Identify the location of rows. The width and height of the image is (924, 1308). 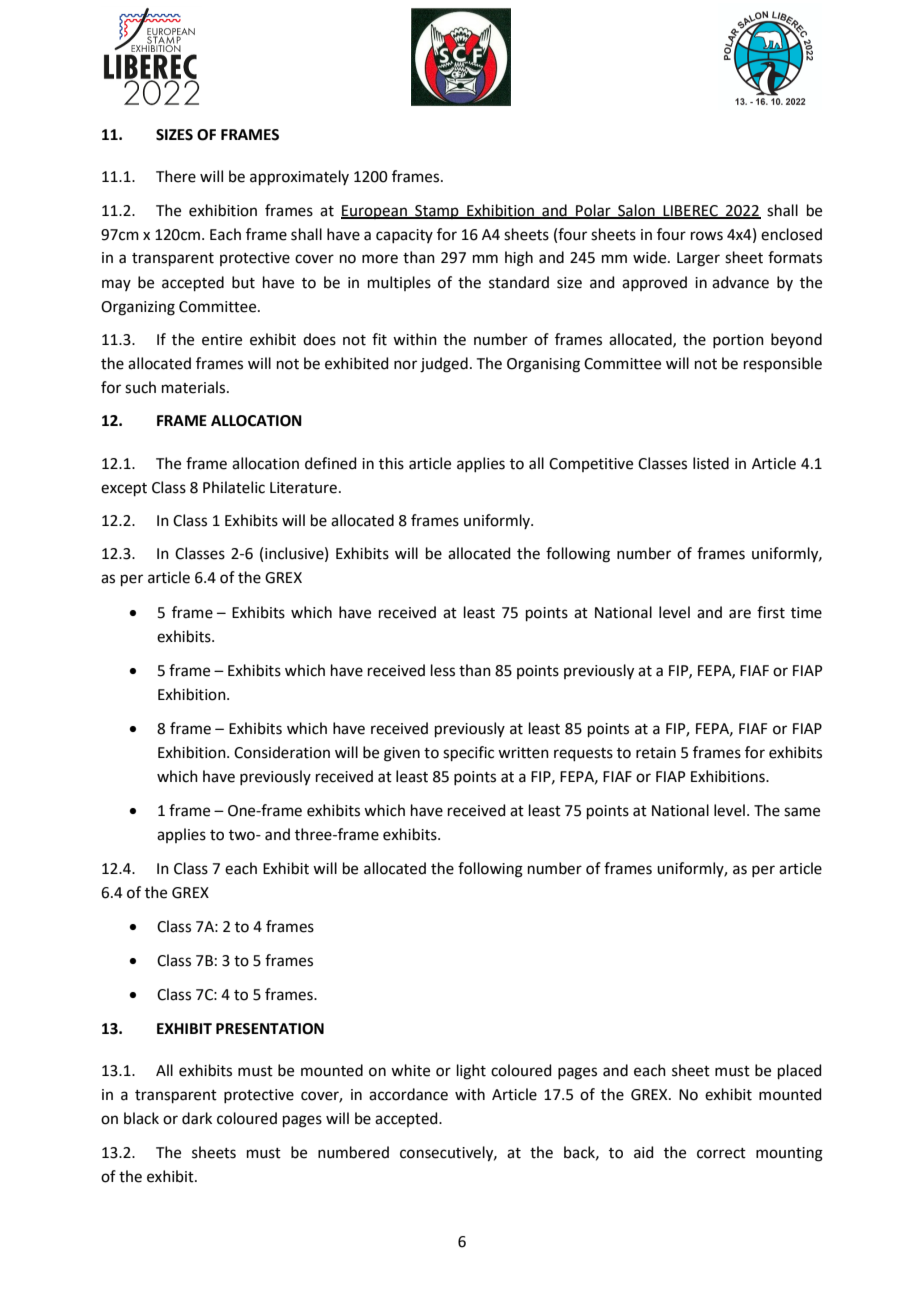
(707, 236).
